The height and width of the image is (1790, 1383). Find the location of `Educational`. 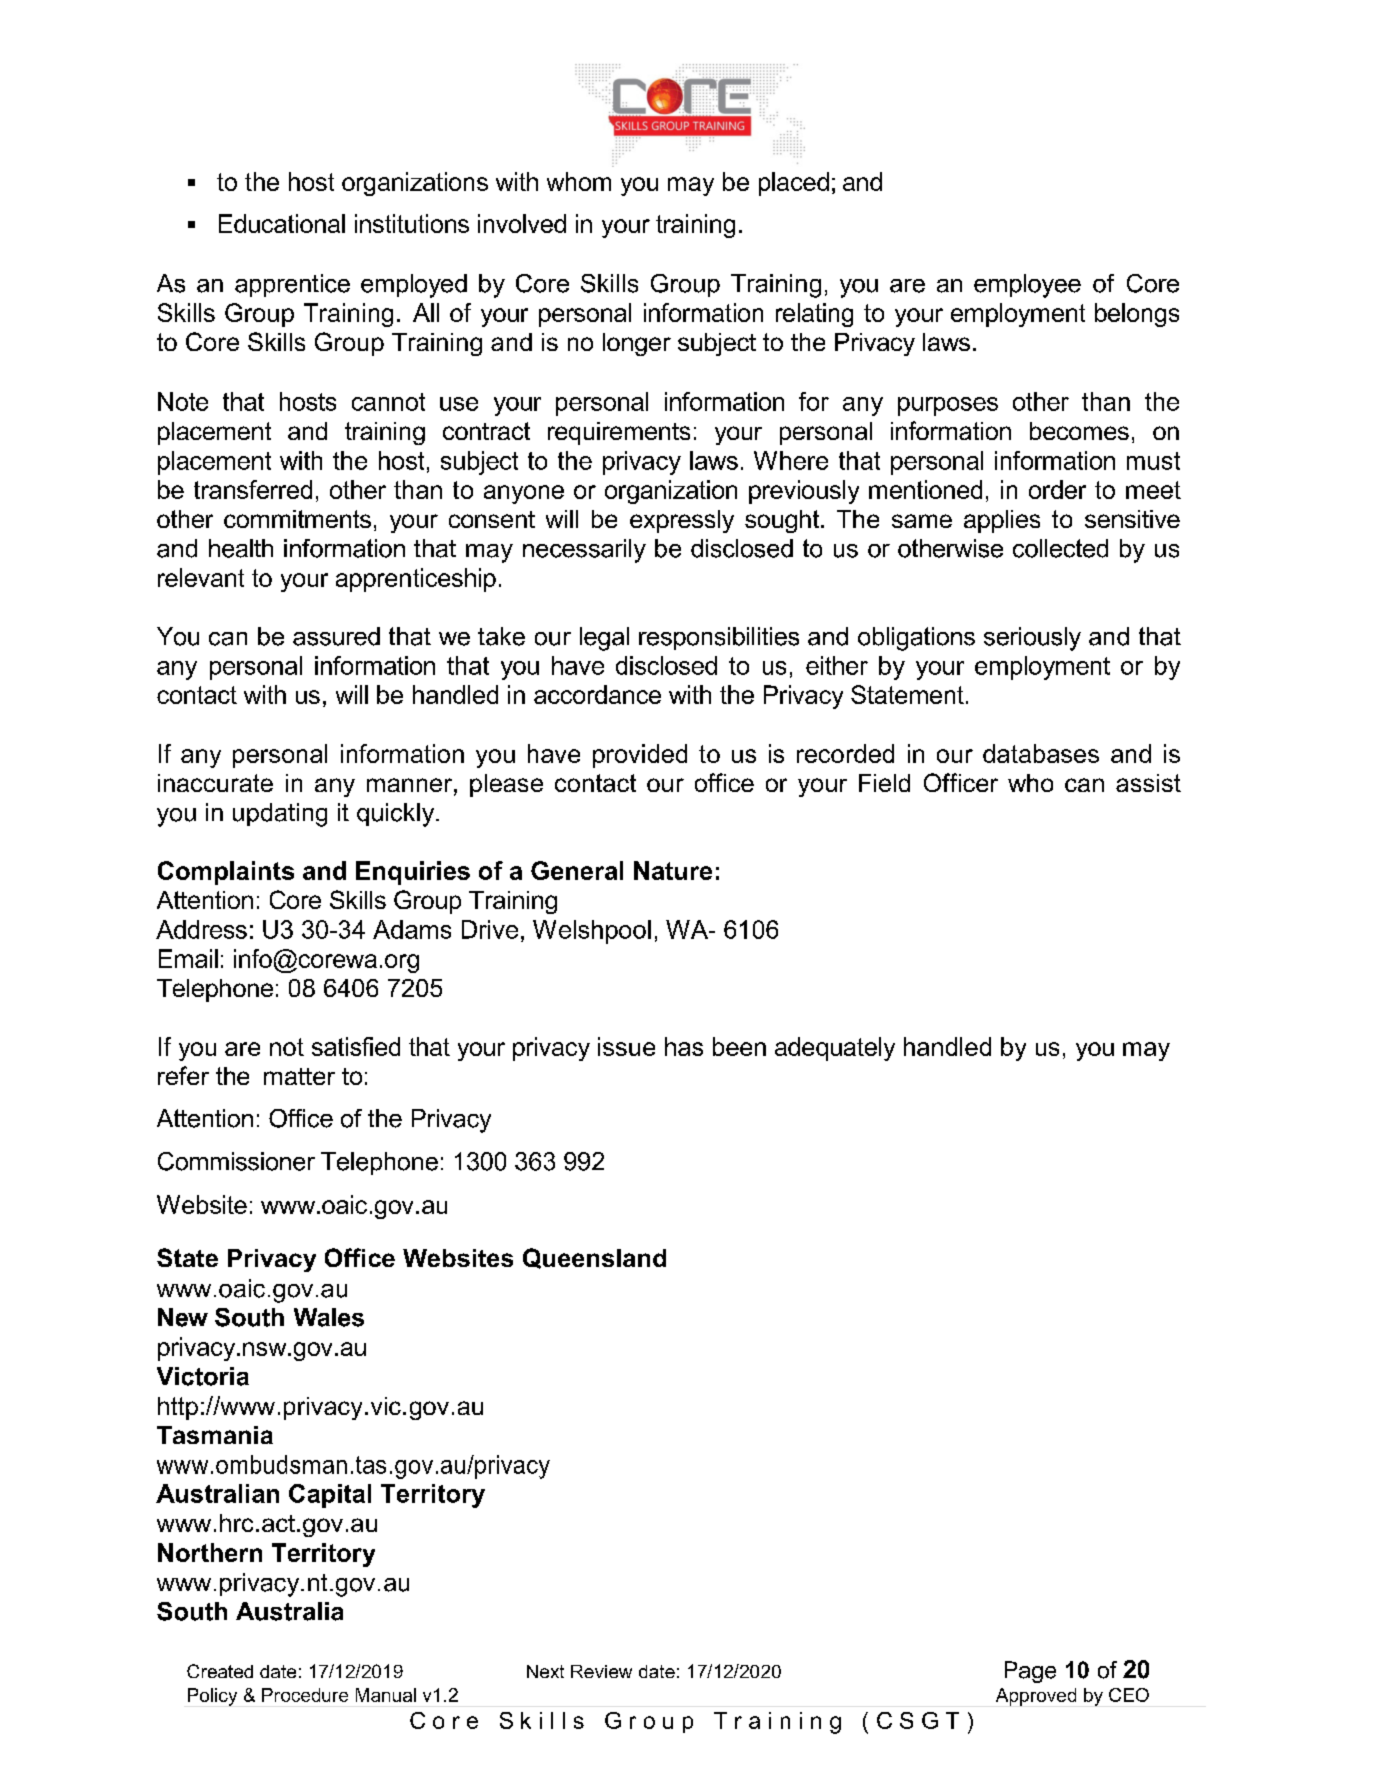

Educational is located at coordinates (282, 223).
